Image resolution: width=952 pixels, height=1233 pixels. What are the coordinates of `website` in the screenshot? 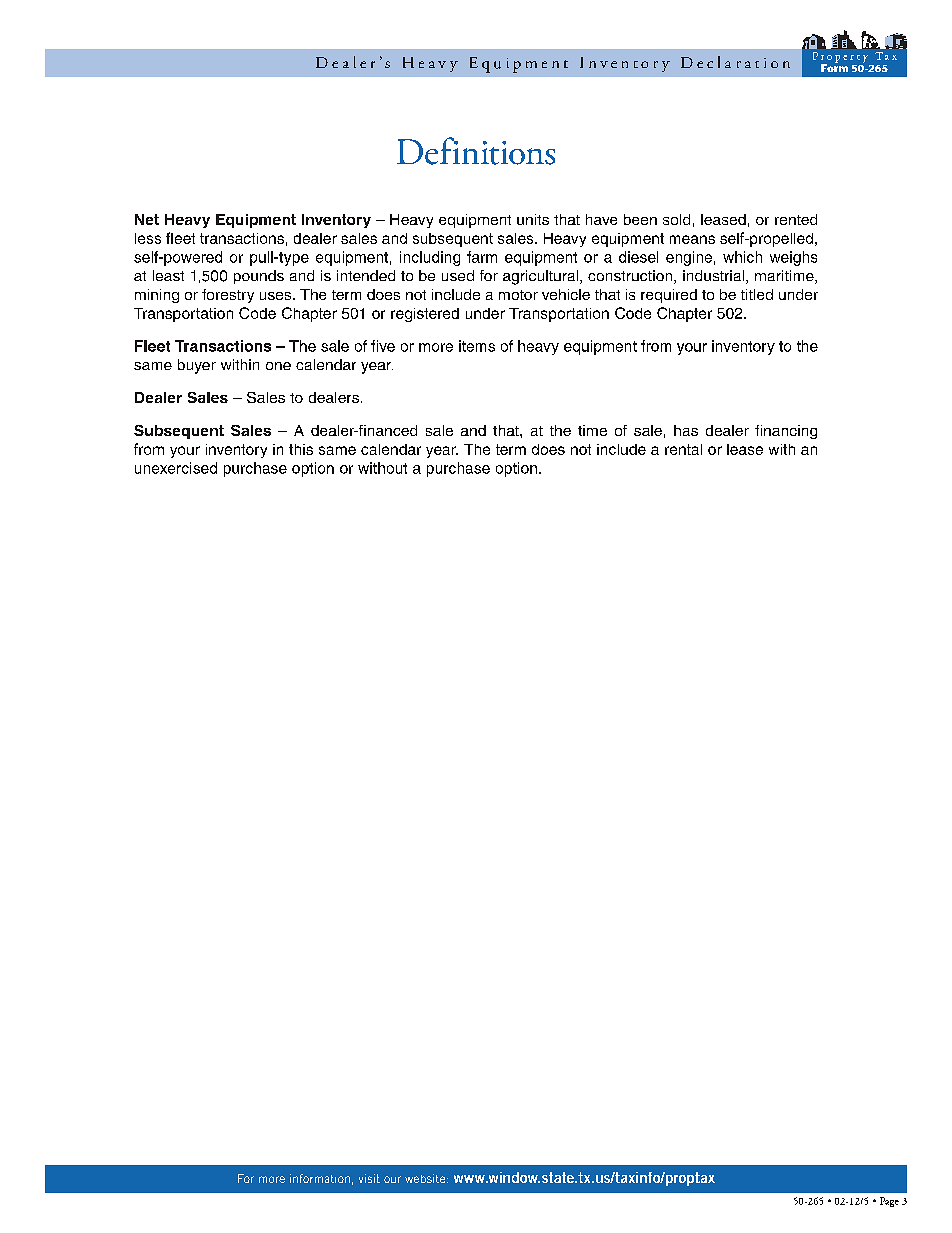 It's located at (426, 1178).
